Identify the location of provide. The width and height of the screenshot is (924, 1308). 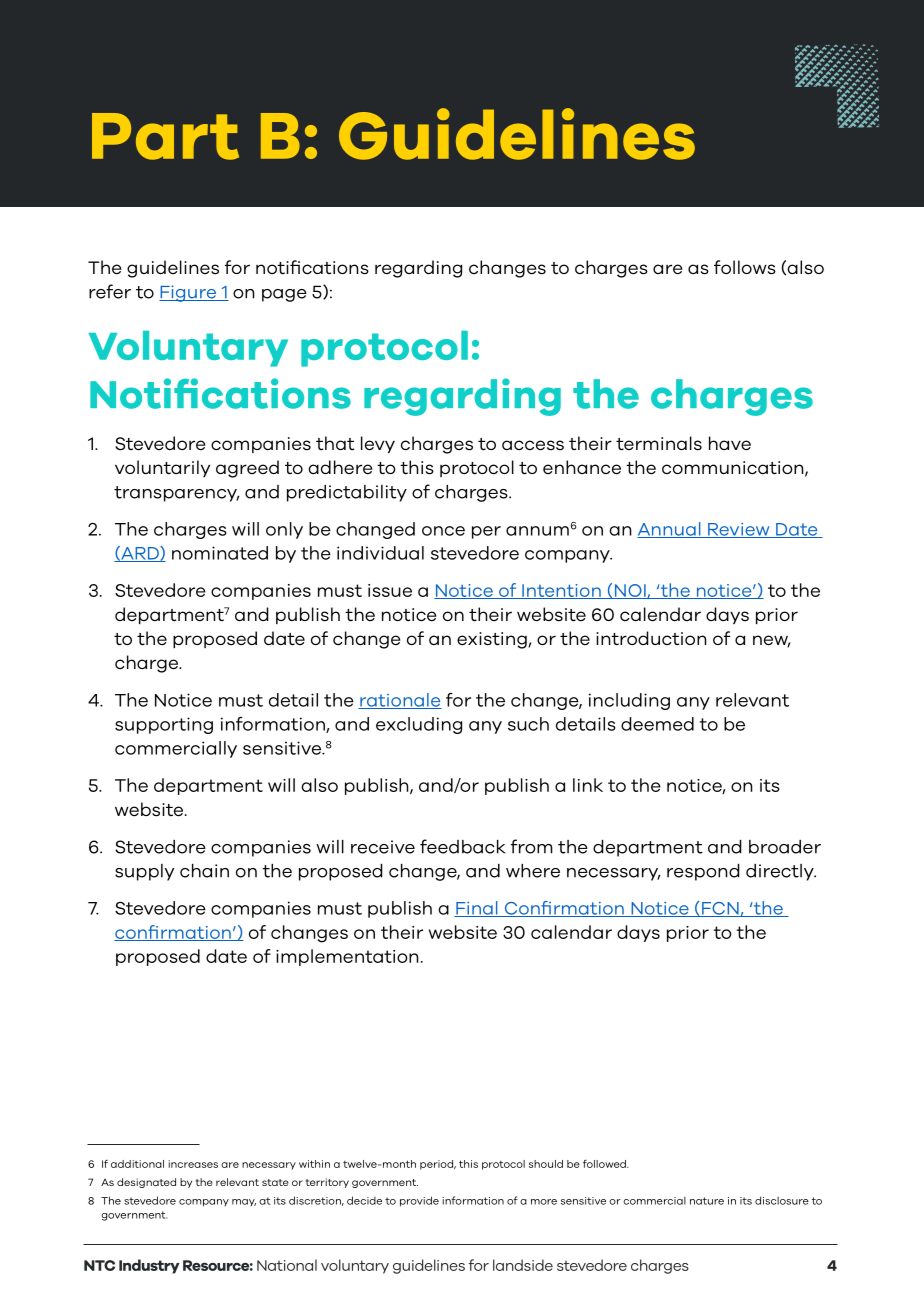
(419, 1201).
